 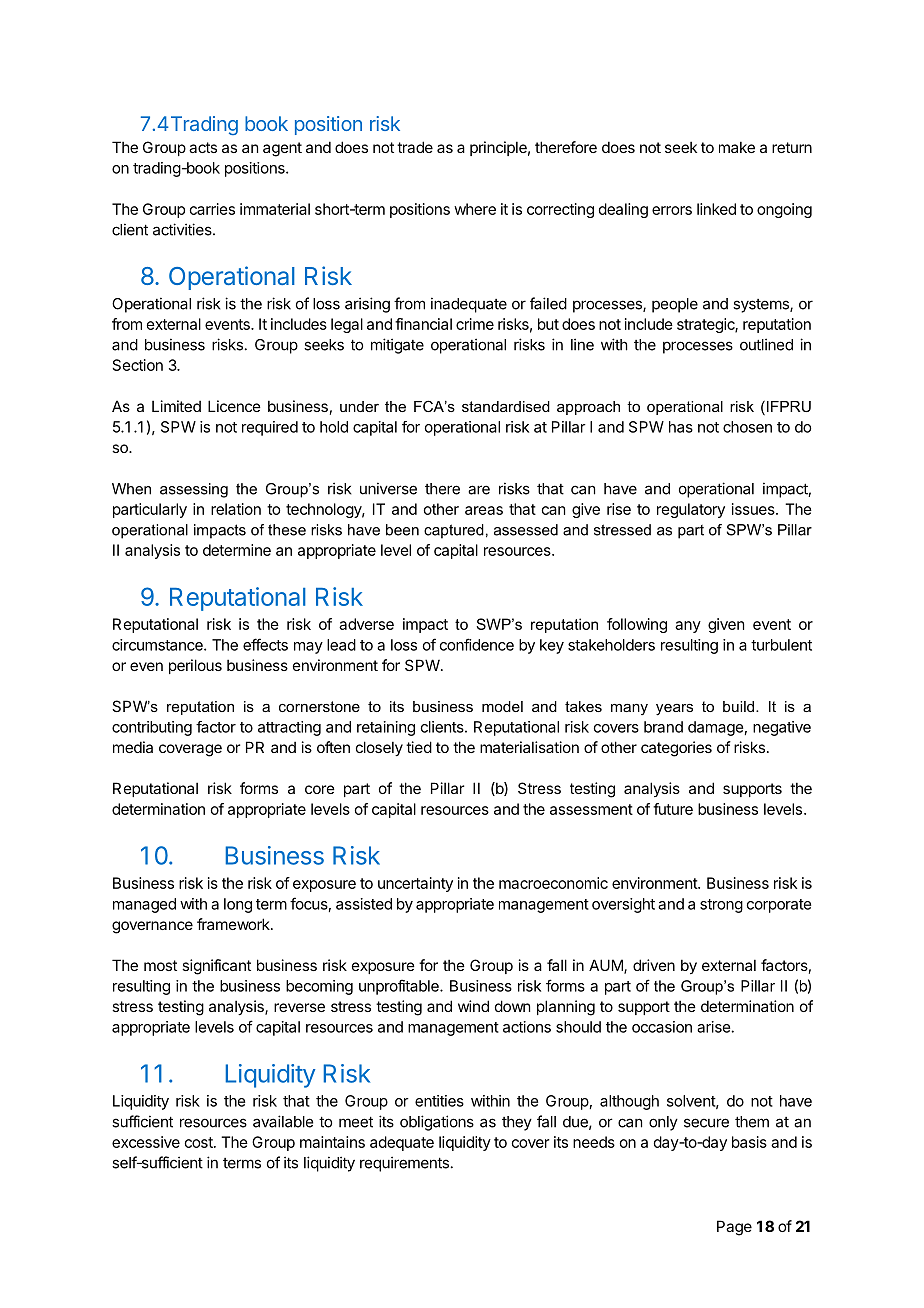 I want to click on wind, so click(x=473, y=1006).
